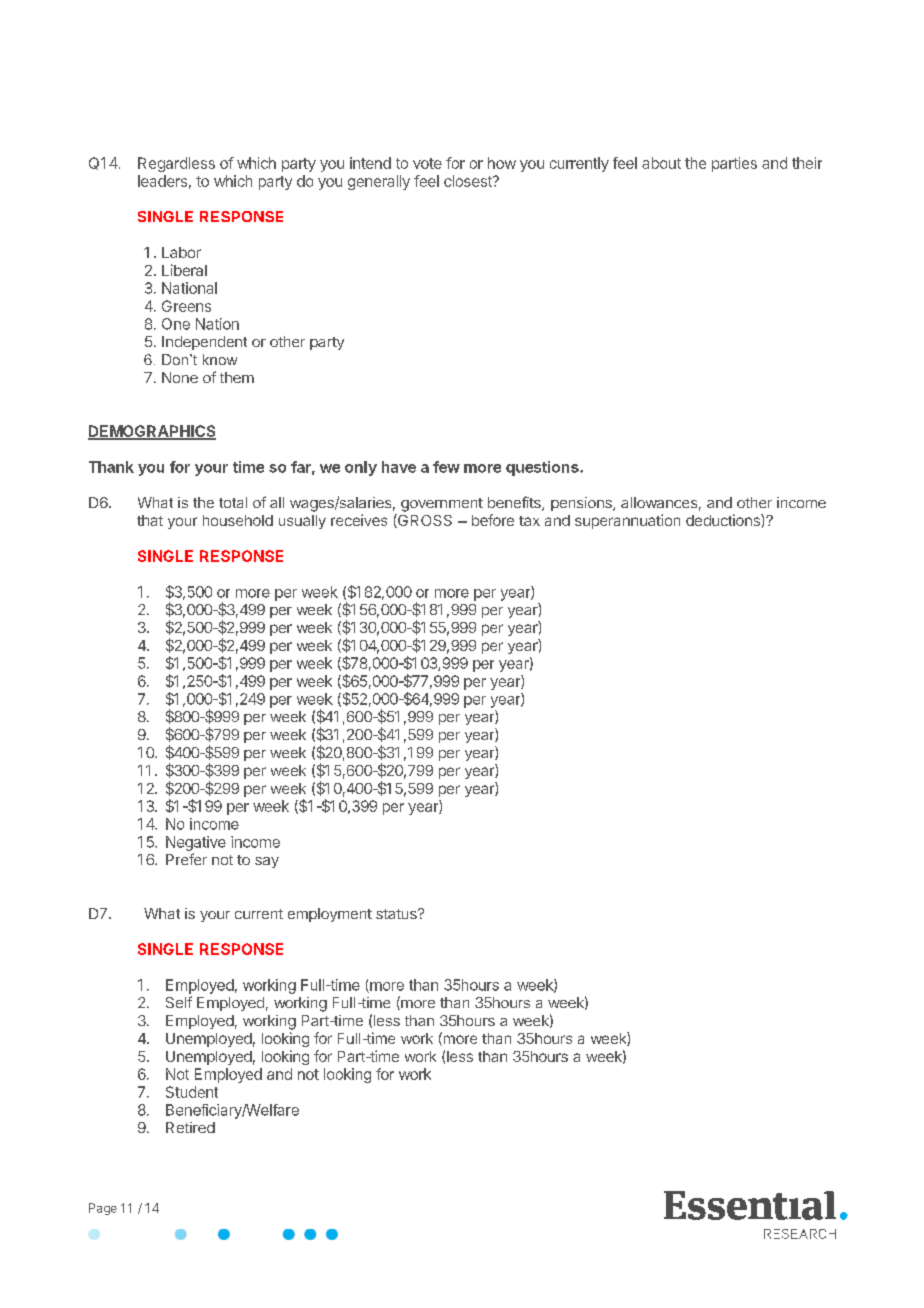  What do you see at coordinates (661, 163) in the screenshot?
I see `about` at bounding box center [661, 163].
